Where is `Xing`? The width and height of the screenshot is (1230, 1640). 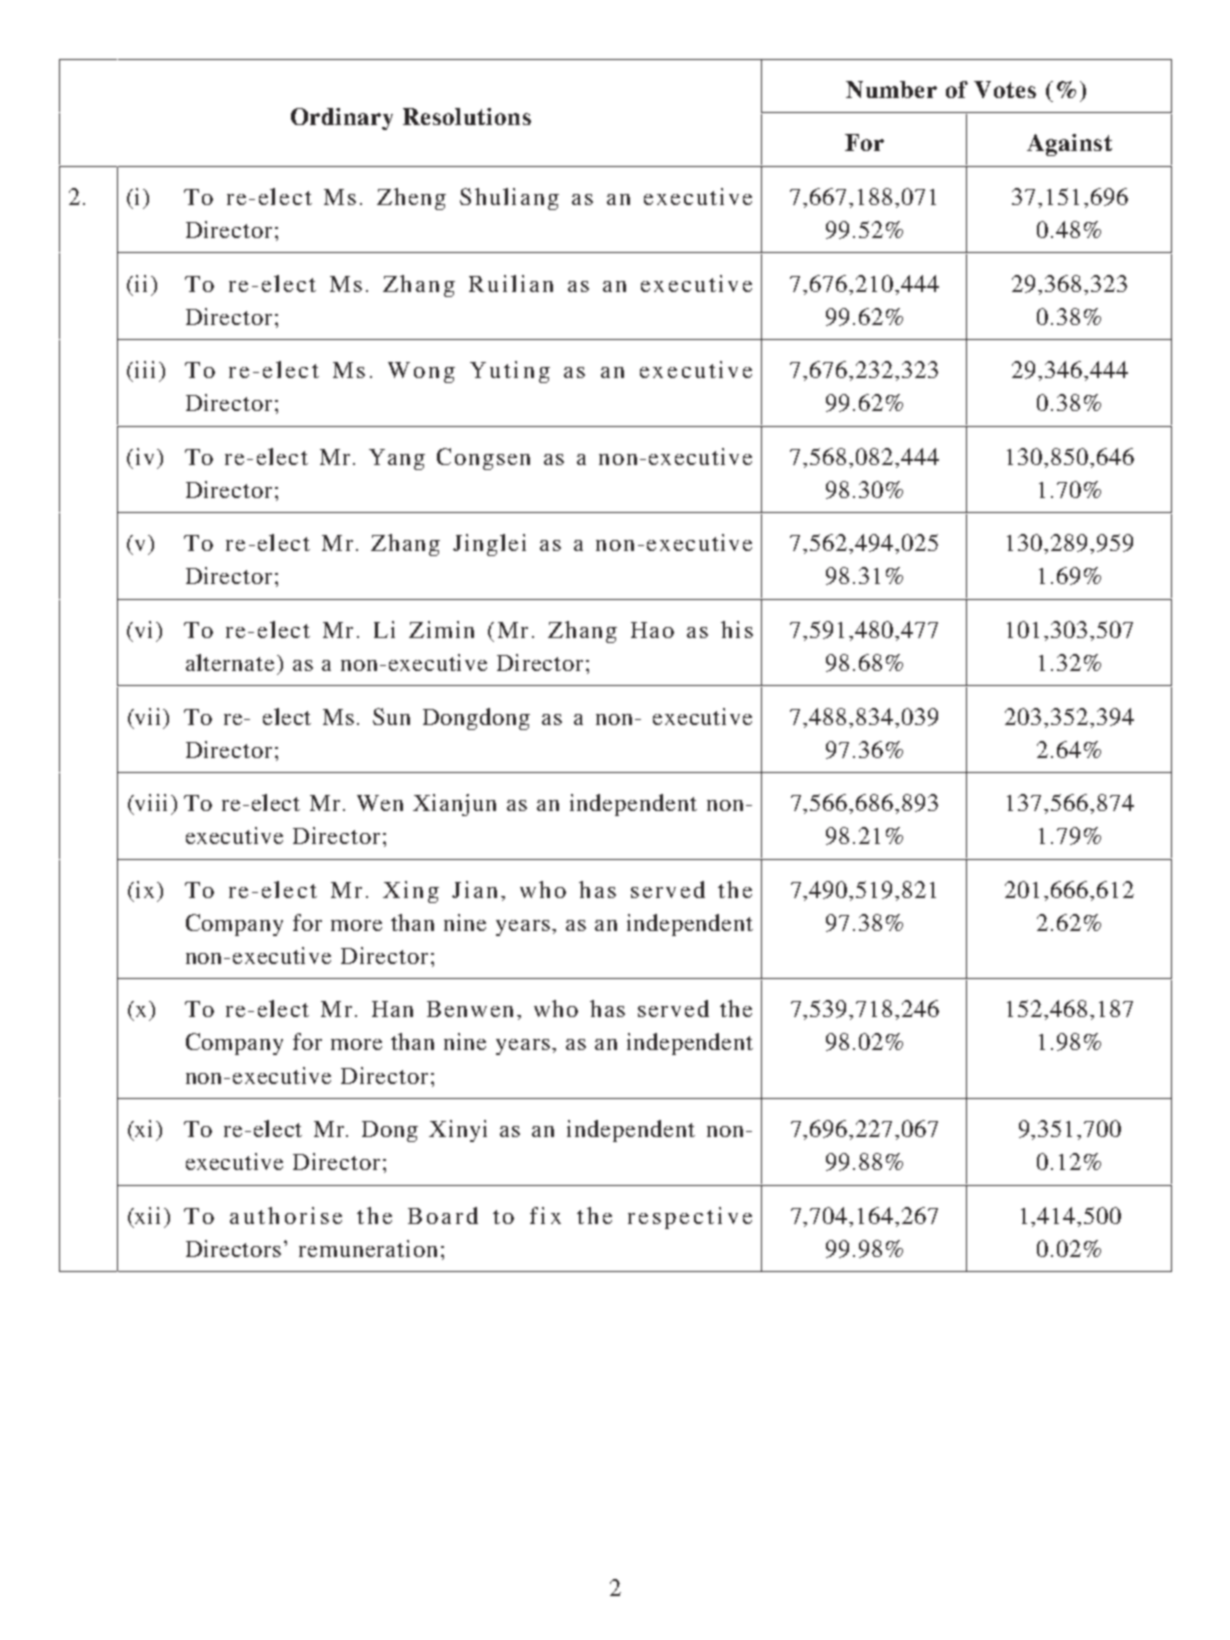 Xing is located at coordinates (411, 892).
